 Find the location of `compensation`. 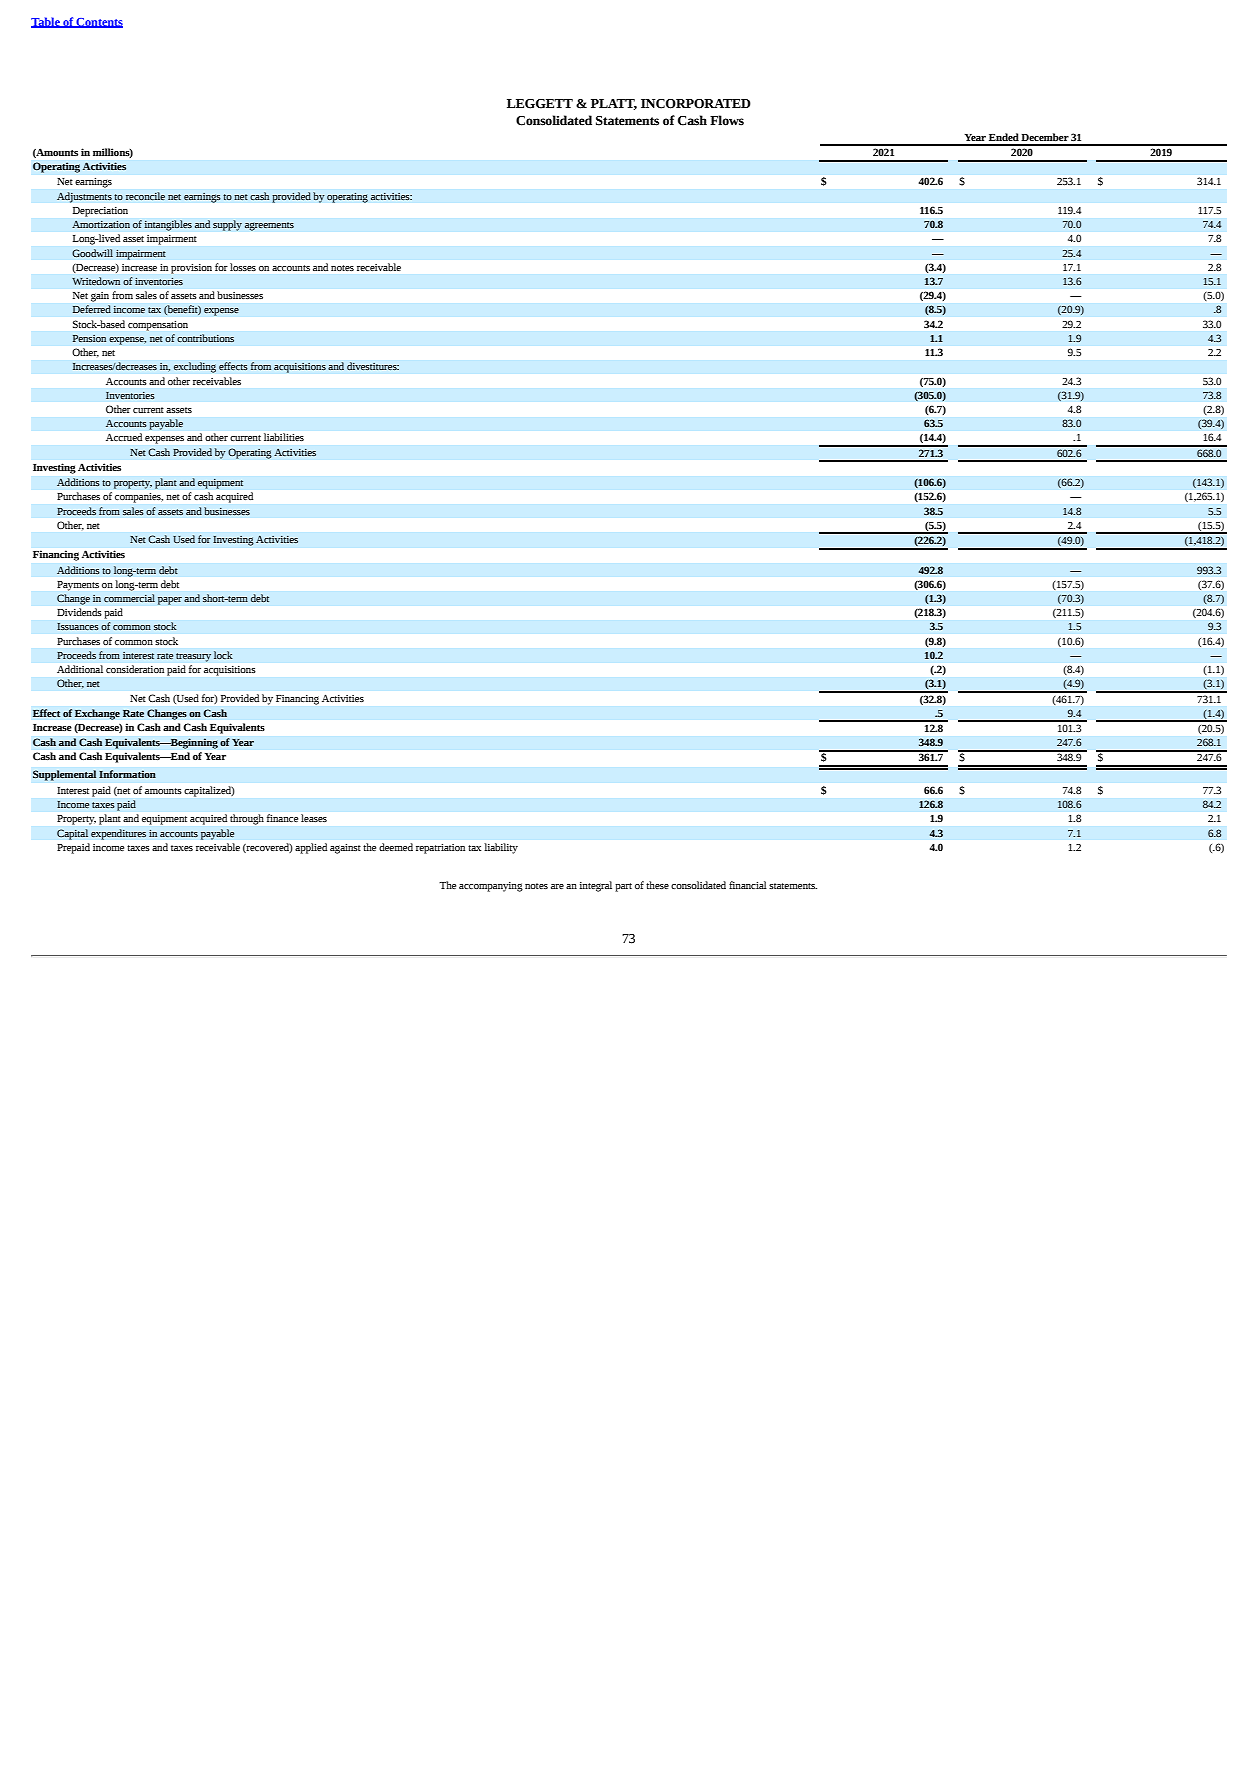

compensation is located at coordinates (158, 326).
